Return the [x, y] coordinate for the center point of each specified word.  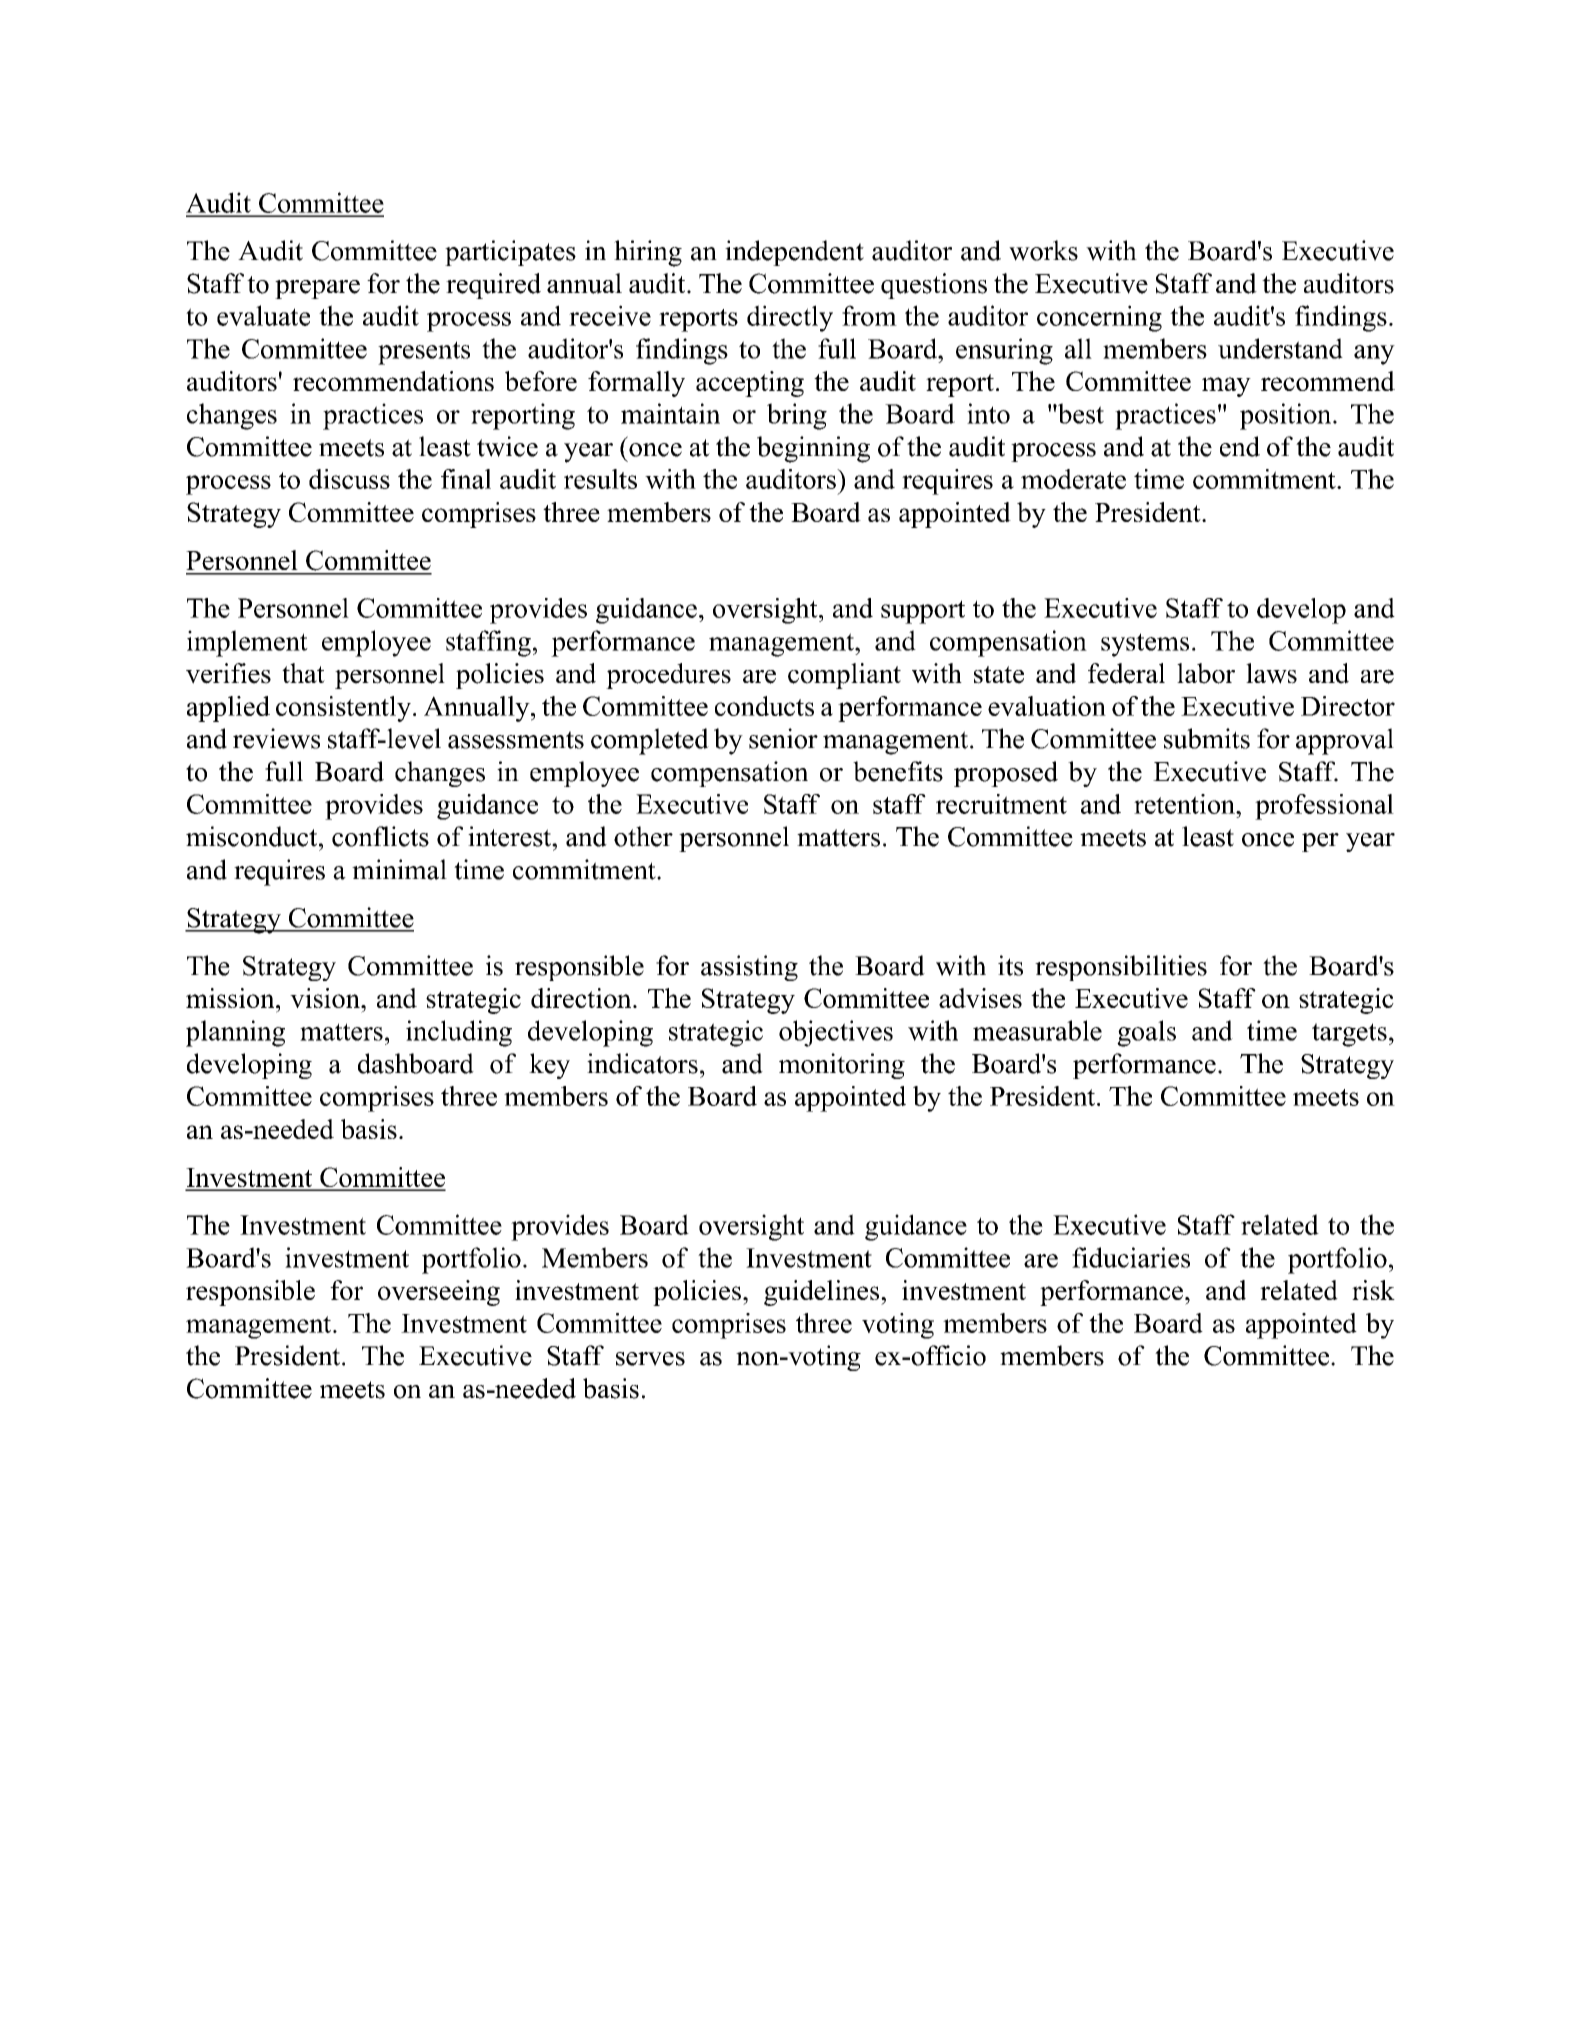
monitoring [842, 1066]
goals [1146, 1033]
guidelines [823, 1293]
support [923, 612]
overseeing [439, 1293]
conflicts [380, 836]
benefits [898, 771]
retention [1185, 804]
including [459, 1033]
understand [1280, 348]
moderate [1073, 479]
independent [794, 253]
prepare [317, 289]
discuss [349, 479]
